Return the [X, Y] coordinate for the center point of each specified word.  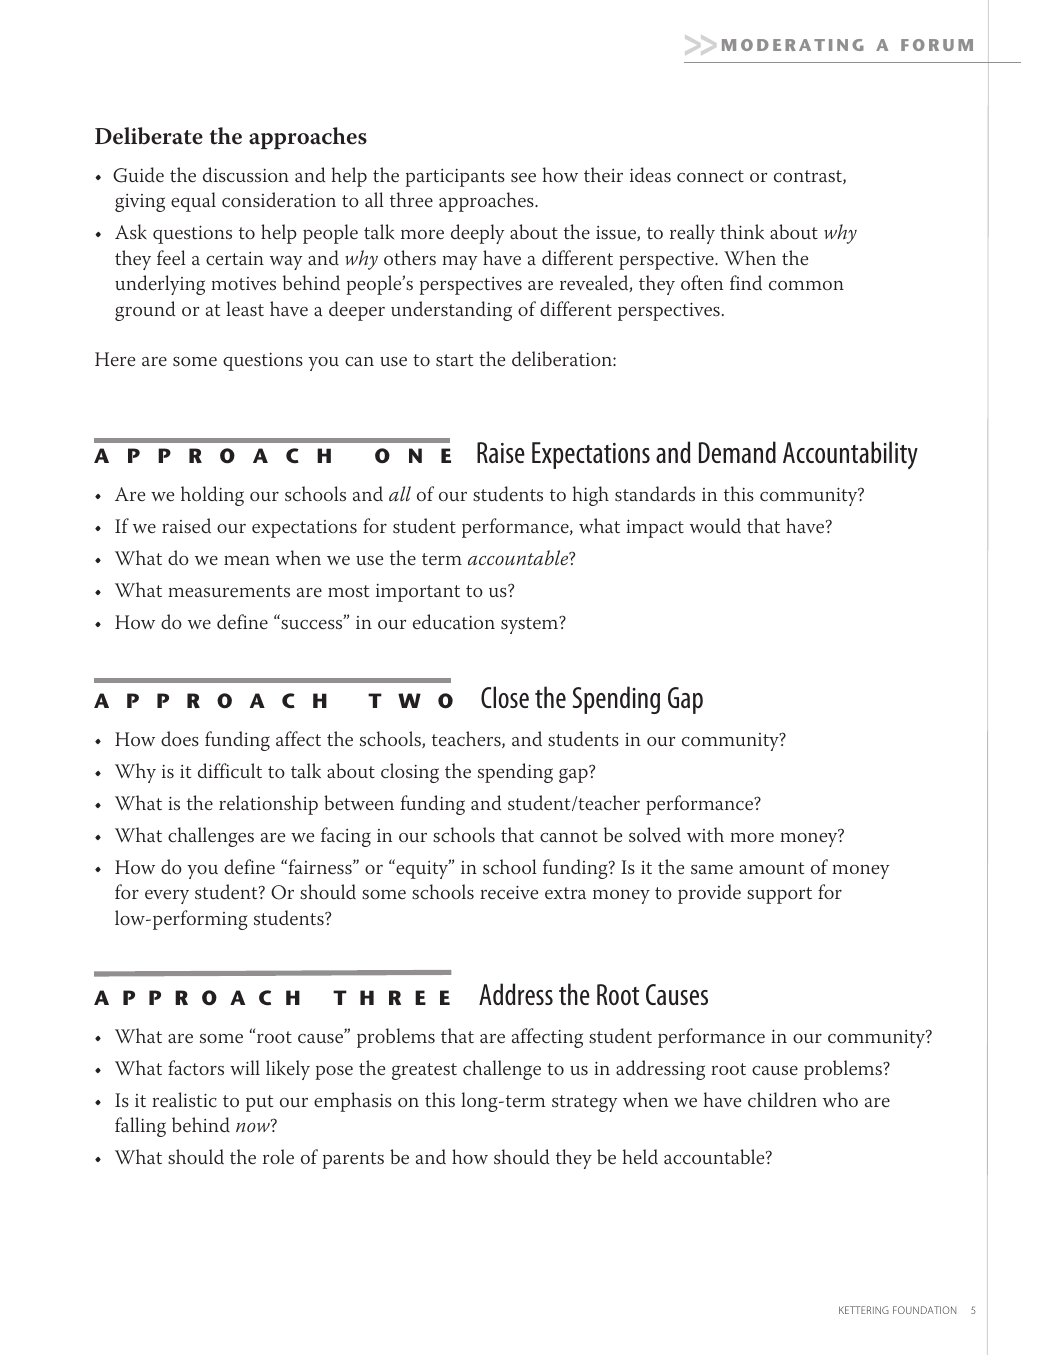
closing [410, 773]
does [180, 739]
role [278, 1157]
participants [455, 177]
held [640, 1156]
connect [710, 176]
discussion [246, 175]
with [705, 834]
